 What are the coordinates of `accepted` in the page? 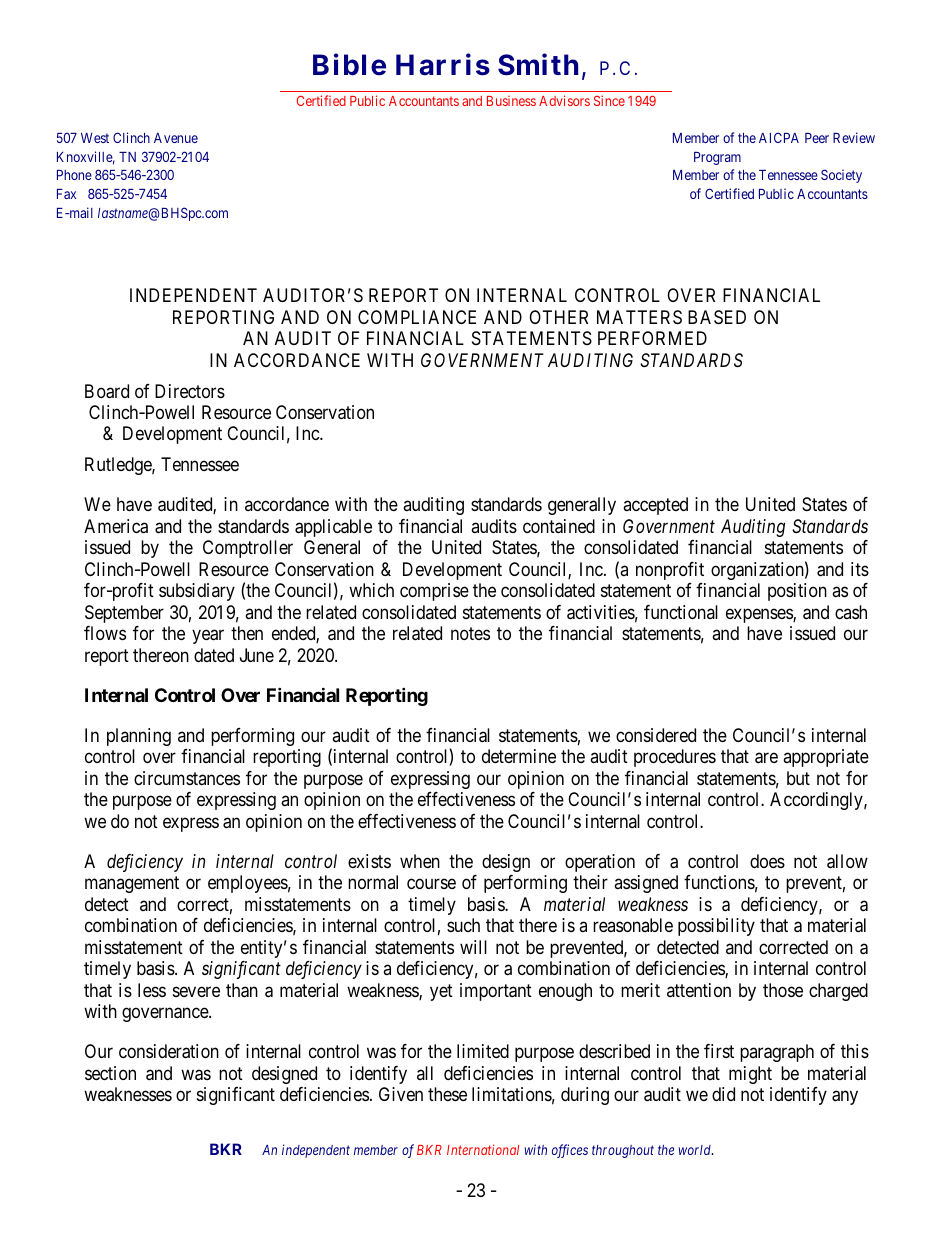 It's located at (655, 506).
